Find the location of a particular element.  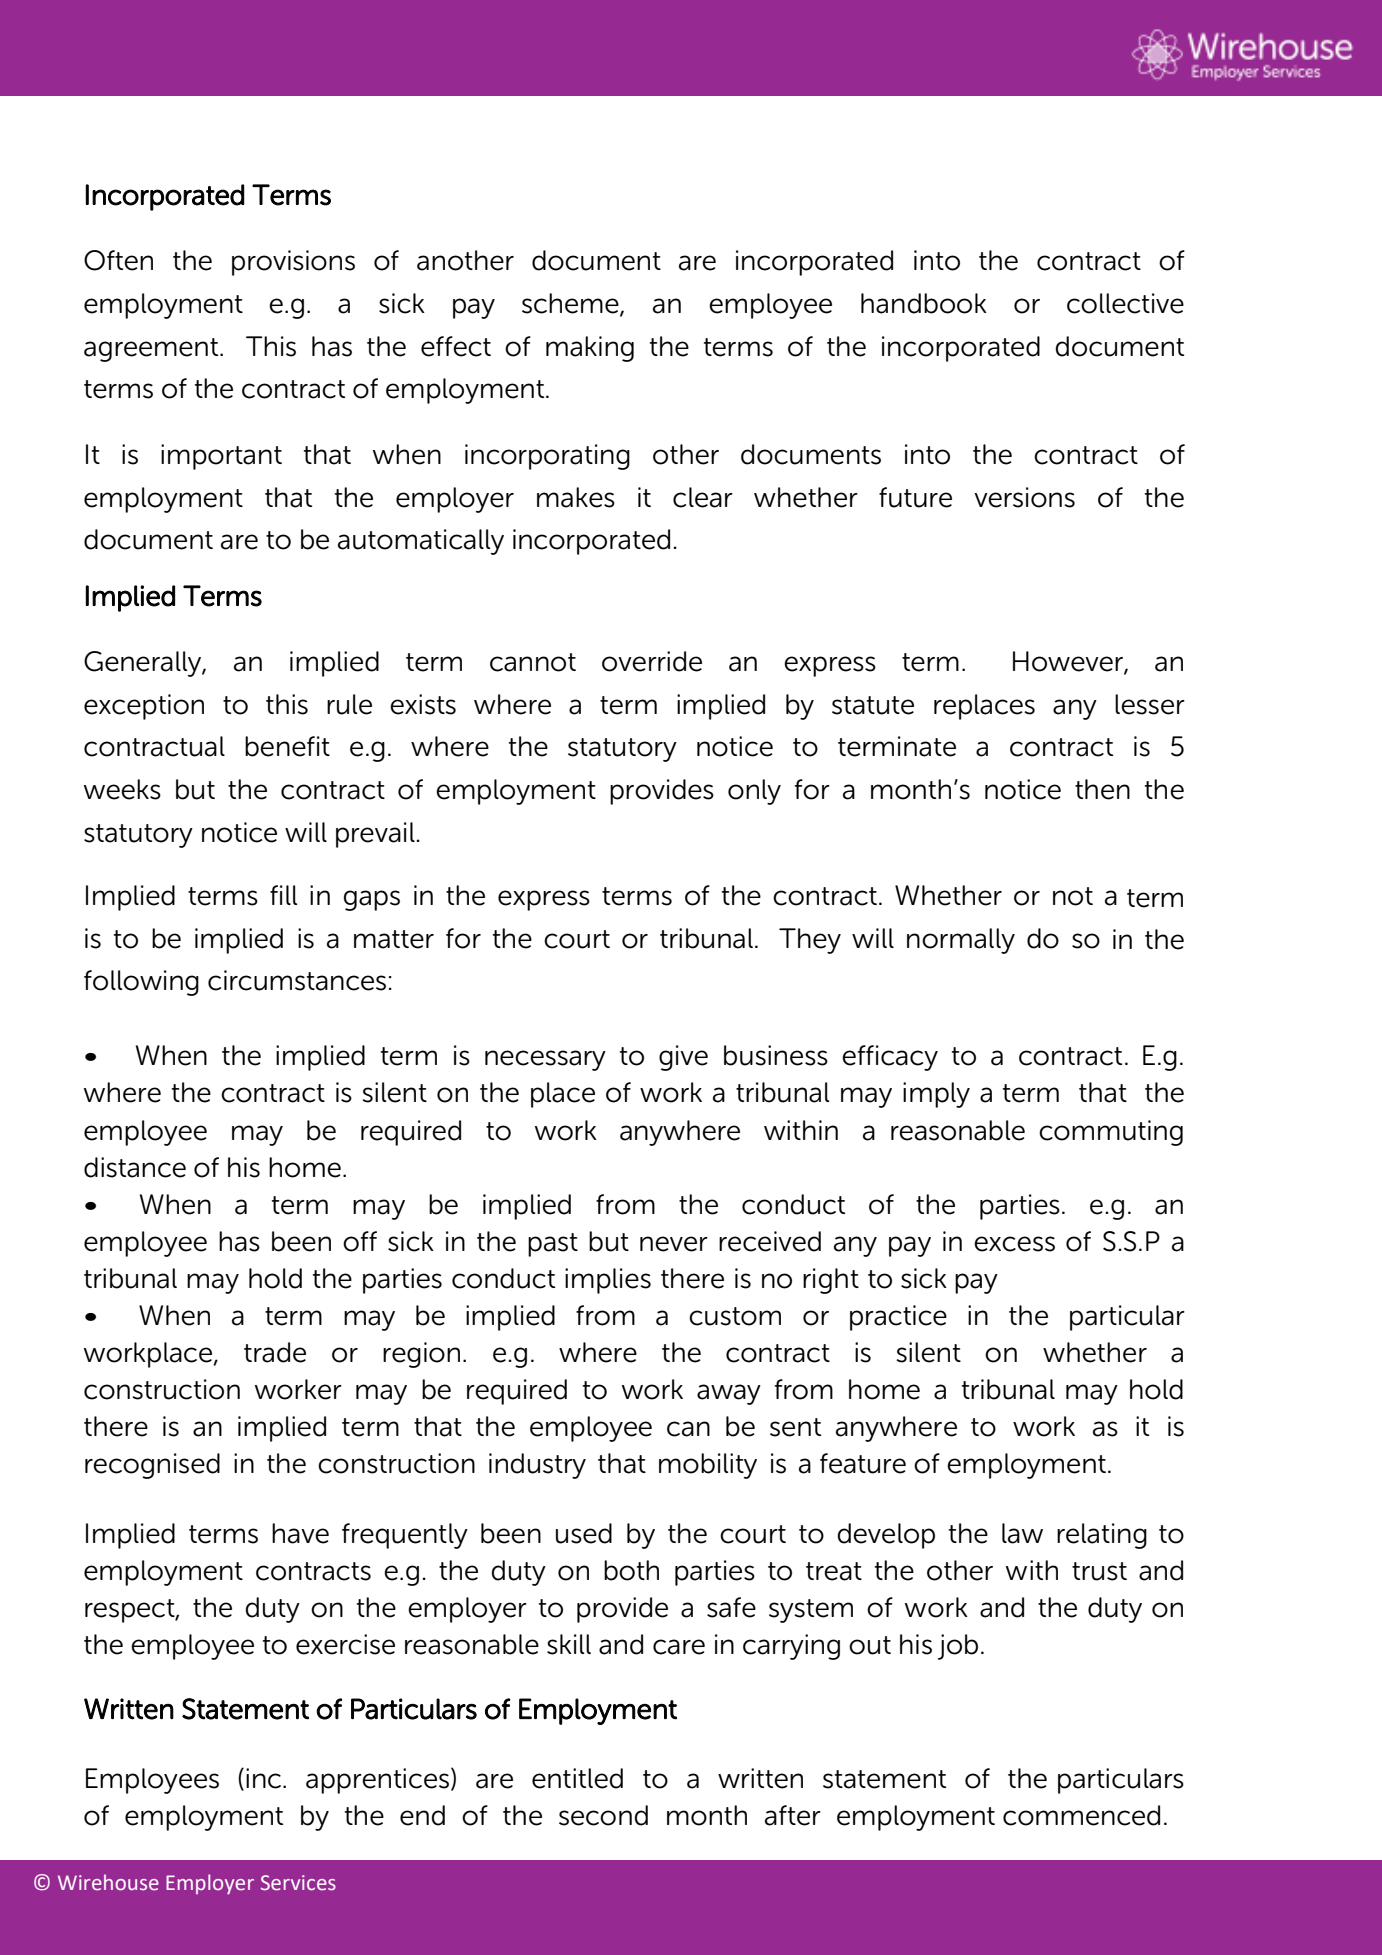

provisions is located at coordinates (293, 263).
